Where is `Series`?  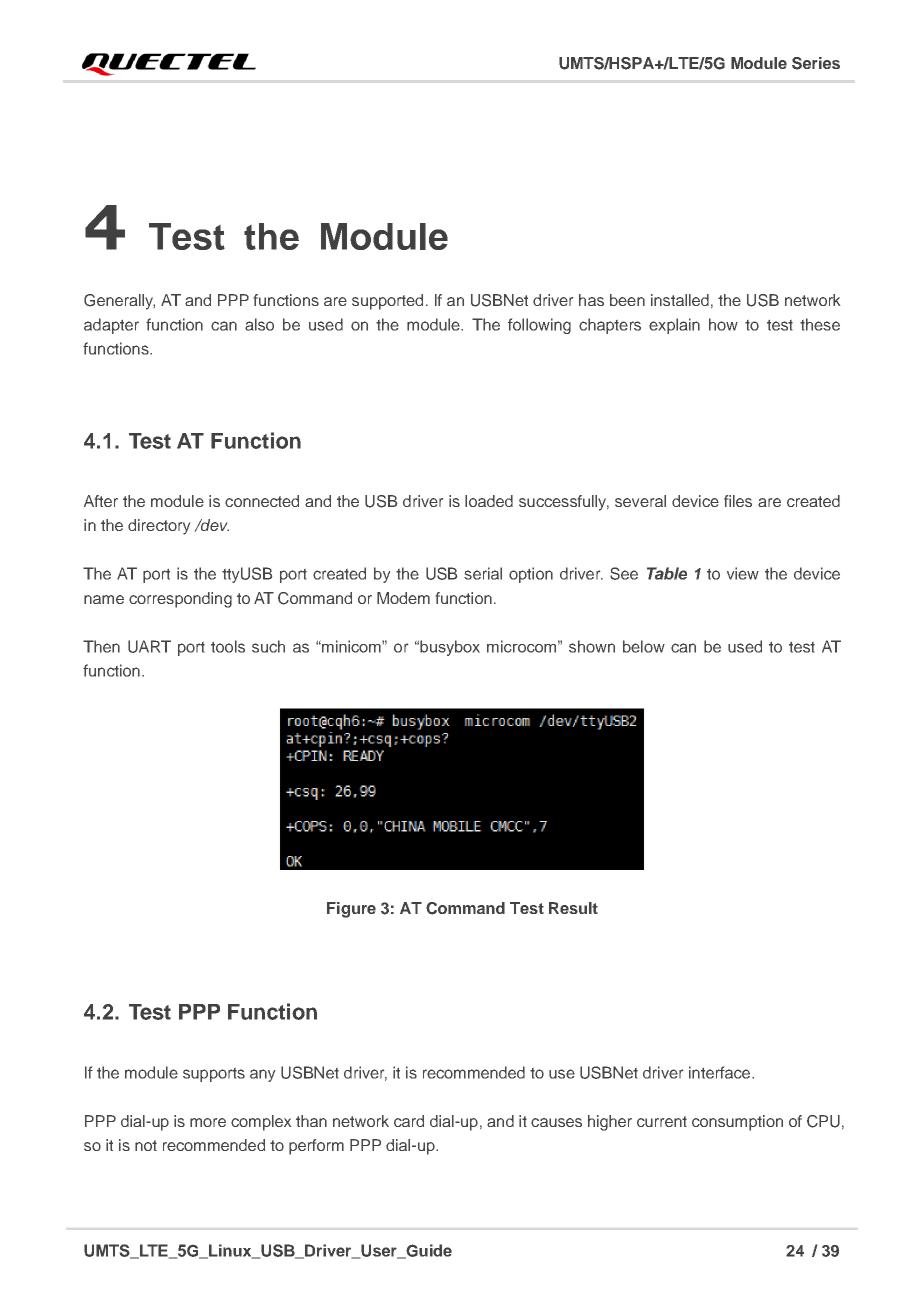
Series is located at coordinates (816, 63).
